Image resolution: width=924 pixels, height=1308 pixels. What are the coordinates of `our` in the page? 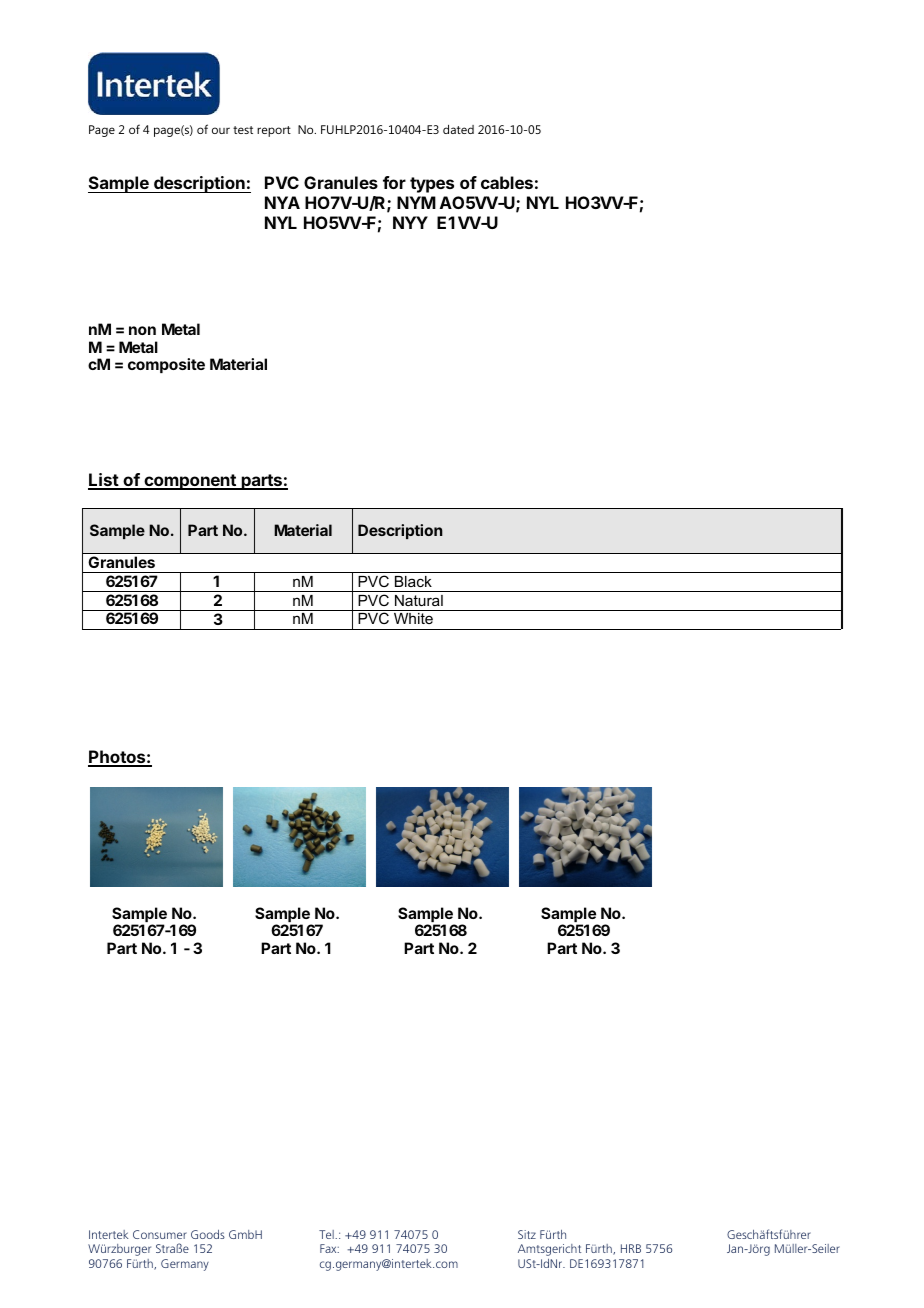 It's located at (221, 130).
